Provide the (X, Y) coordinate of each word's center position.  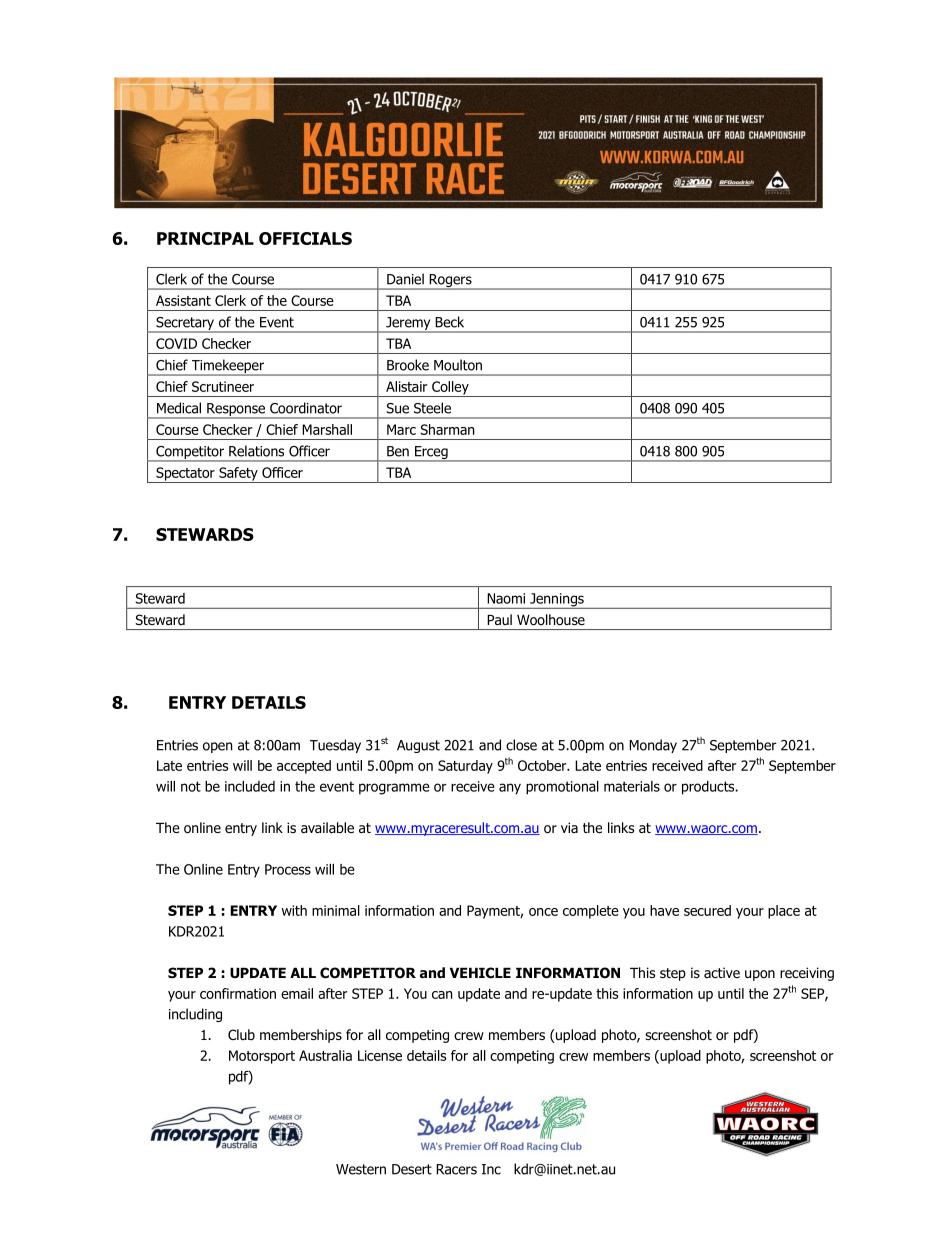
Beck (449, 322)
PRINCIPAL (205, 238)
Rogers (450, 282)
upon (760, 975)
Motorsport (262, 1057)
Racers (456, 1169)
